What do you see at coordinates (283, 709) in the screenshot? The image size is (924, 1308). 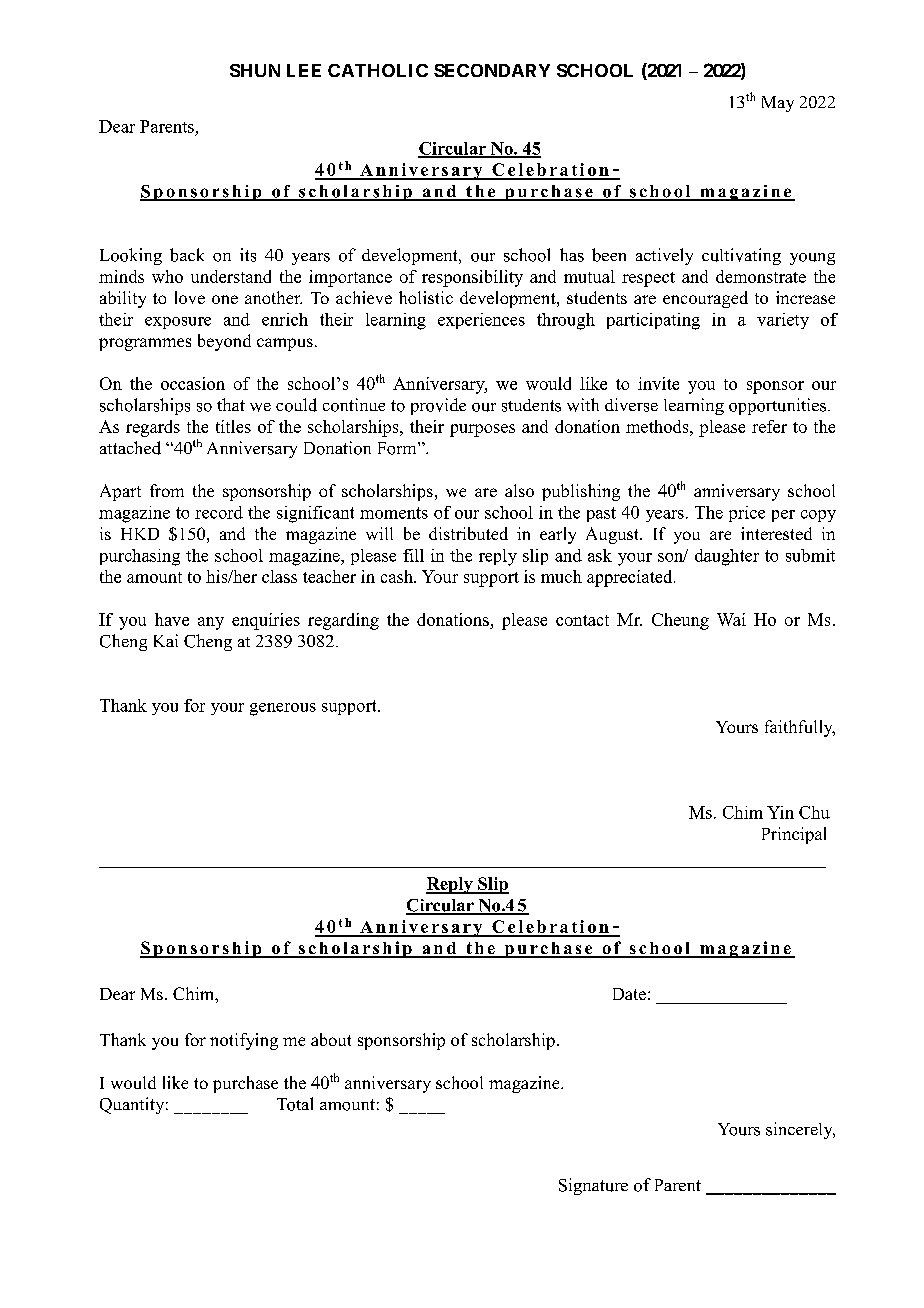 I see `generous` at bounding box center [283, 709].
